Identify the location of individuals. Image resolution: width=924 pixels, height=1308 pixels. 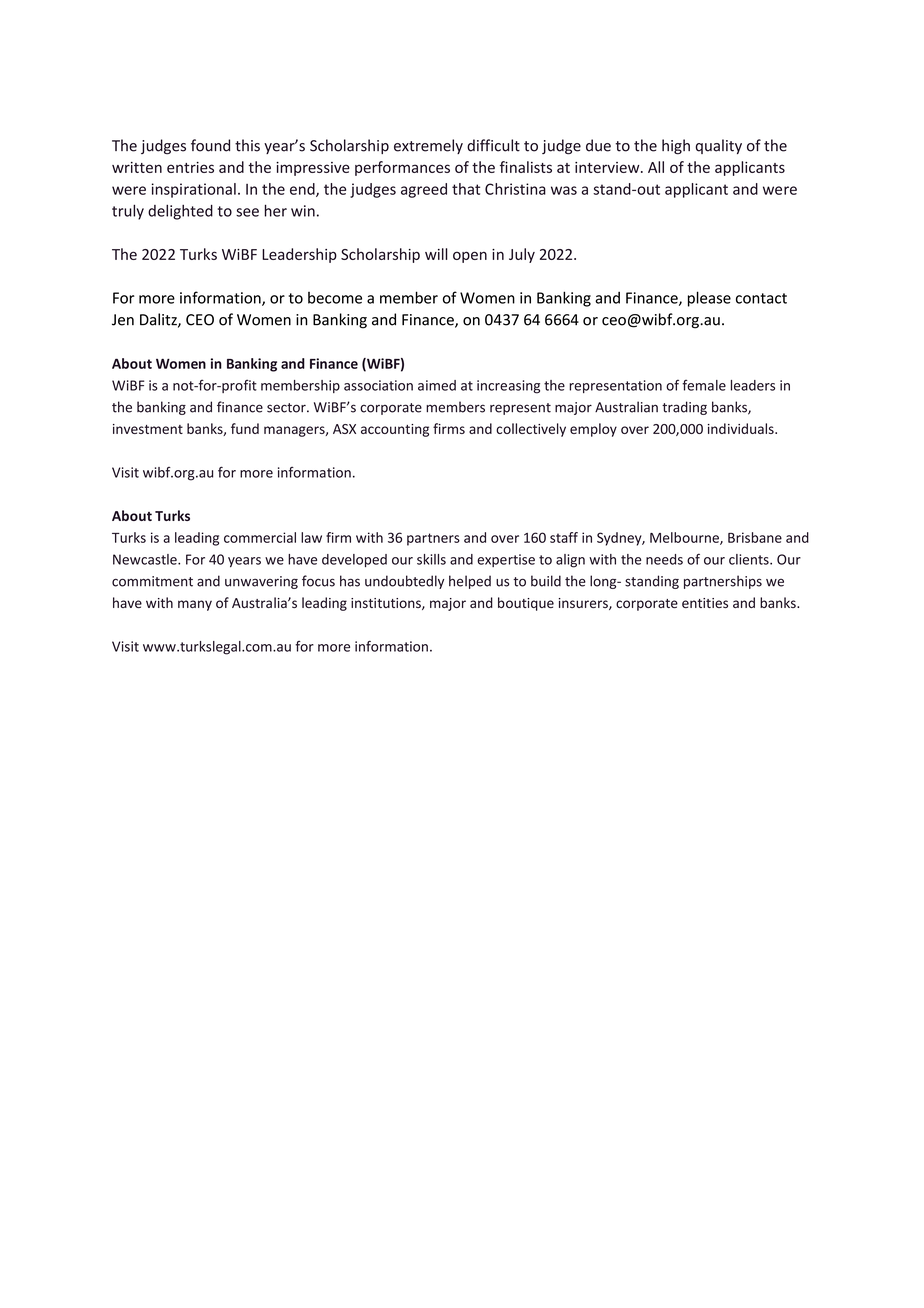
(742, 428).
